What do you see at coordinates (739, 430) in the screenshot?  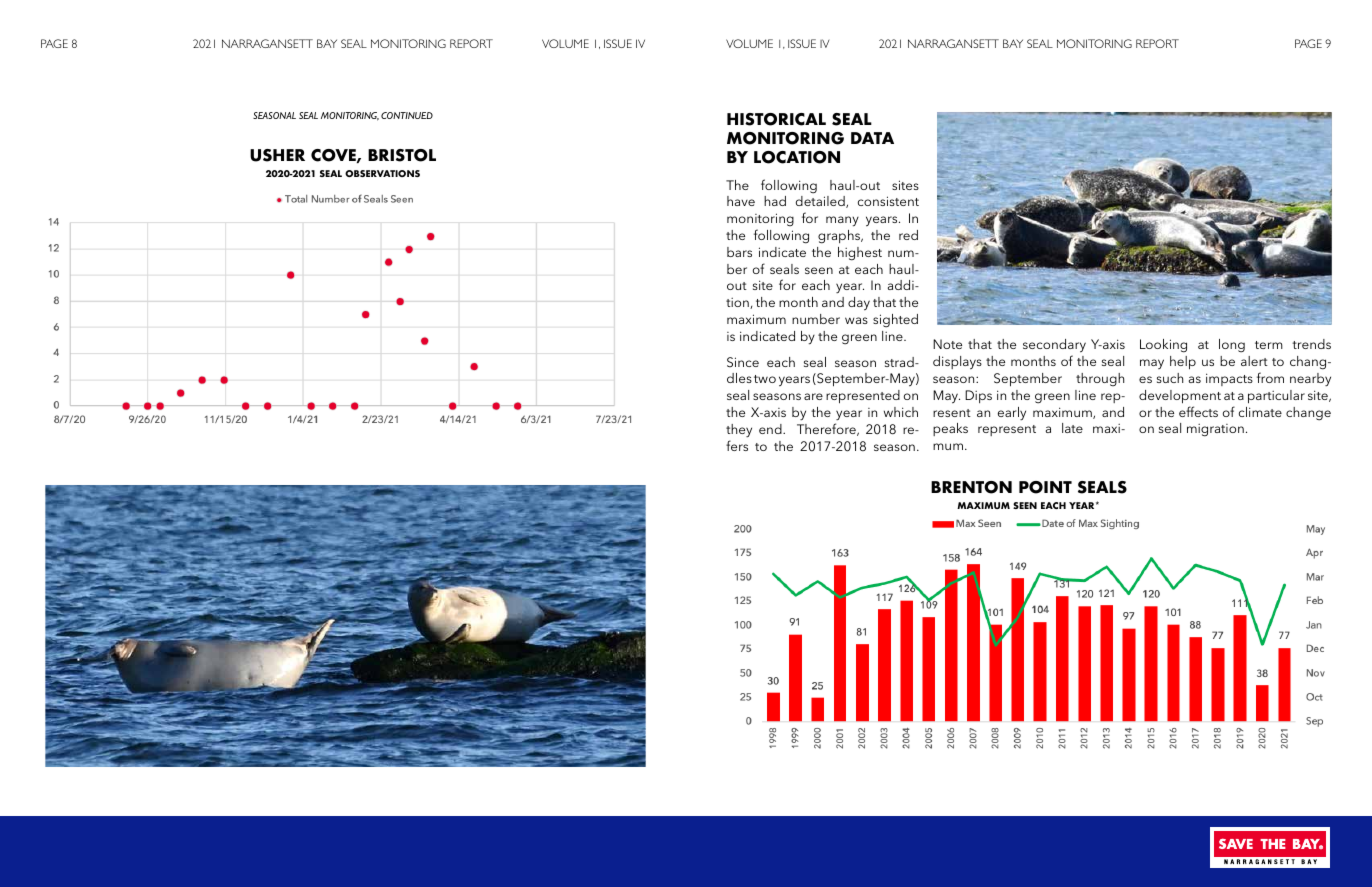 I see `they` at bounding box center [739, 430].
